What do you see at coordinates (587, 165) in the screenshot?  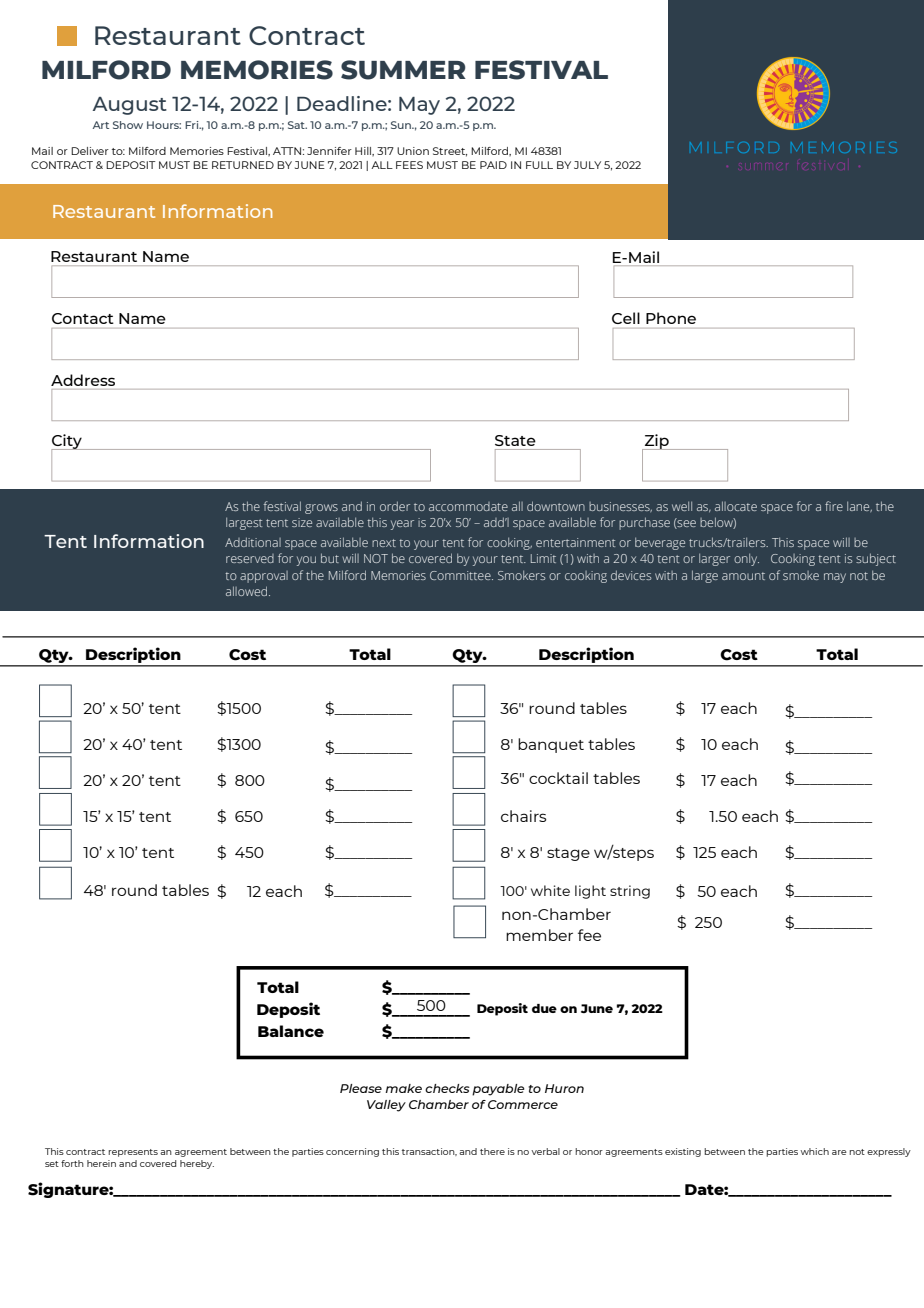 I see `JULY` at bounding box center [587, 165].
